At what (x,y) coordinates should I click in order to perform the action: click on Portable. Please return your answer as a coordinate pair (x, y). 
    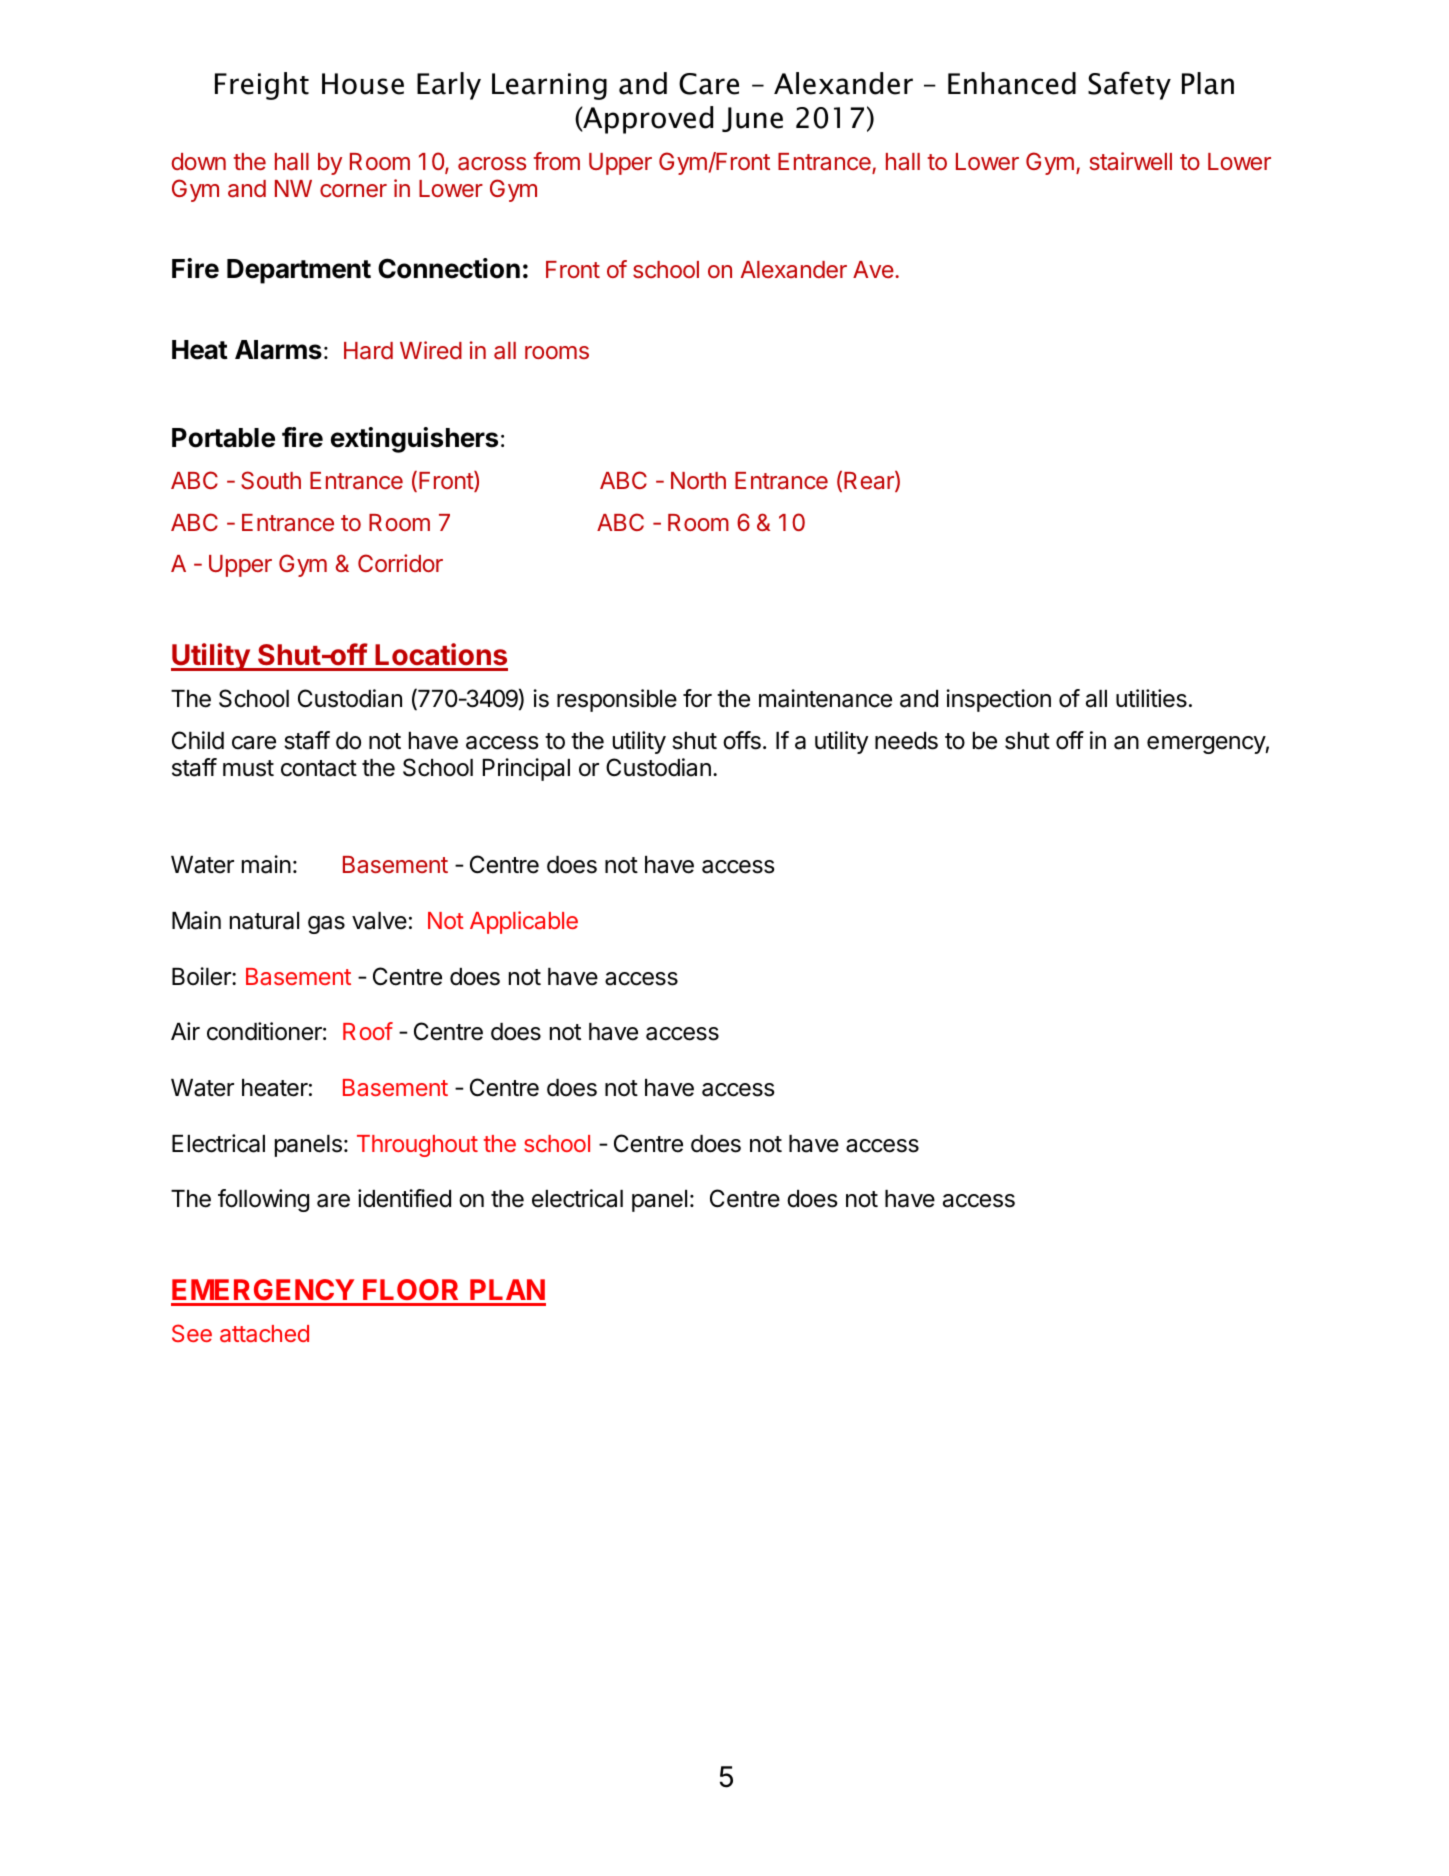
    Looking at the image, I should click on (223, 438).
